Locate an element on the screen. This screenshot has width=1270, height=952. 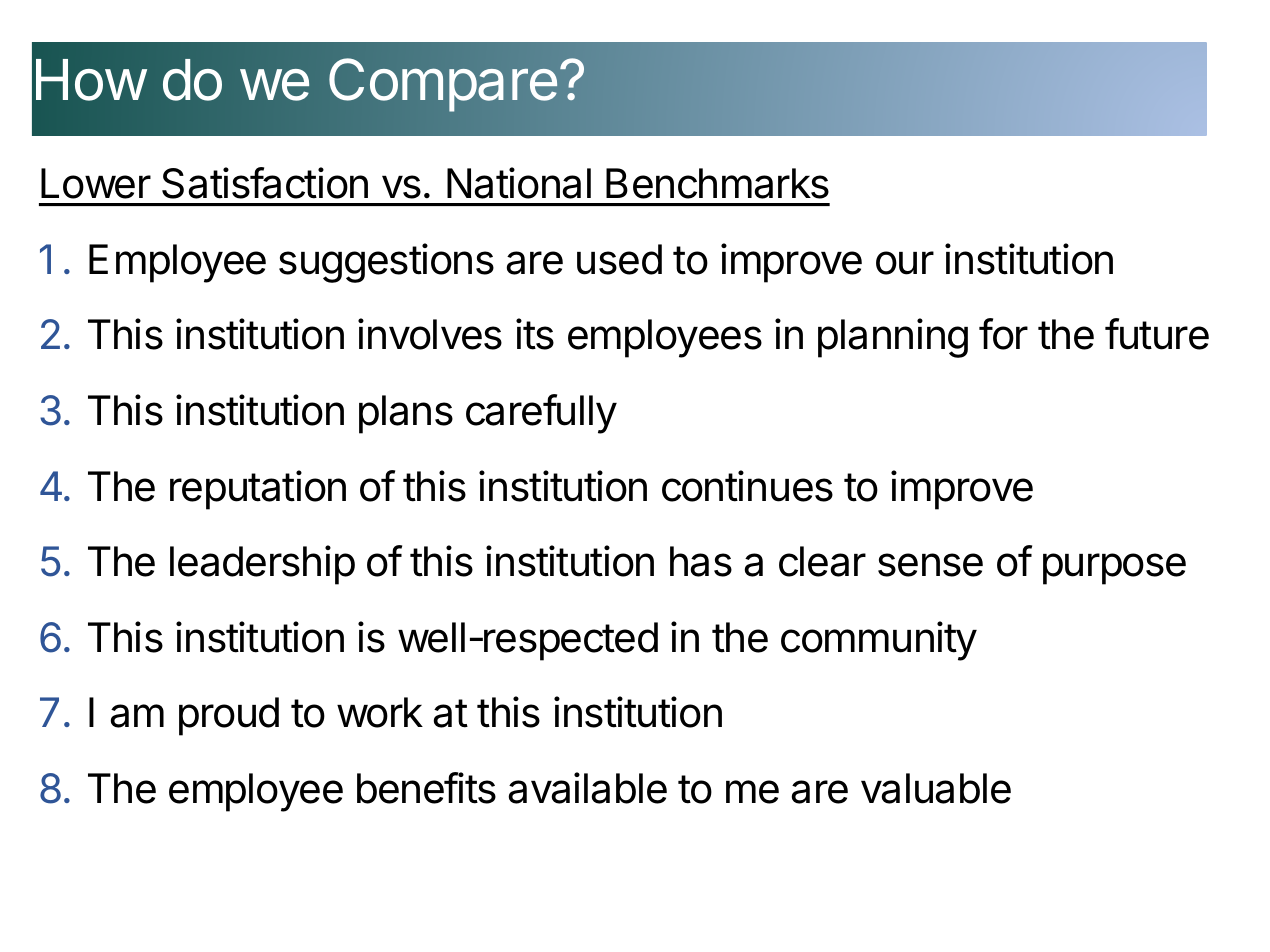
available is located at coordinates (588, 788).
